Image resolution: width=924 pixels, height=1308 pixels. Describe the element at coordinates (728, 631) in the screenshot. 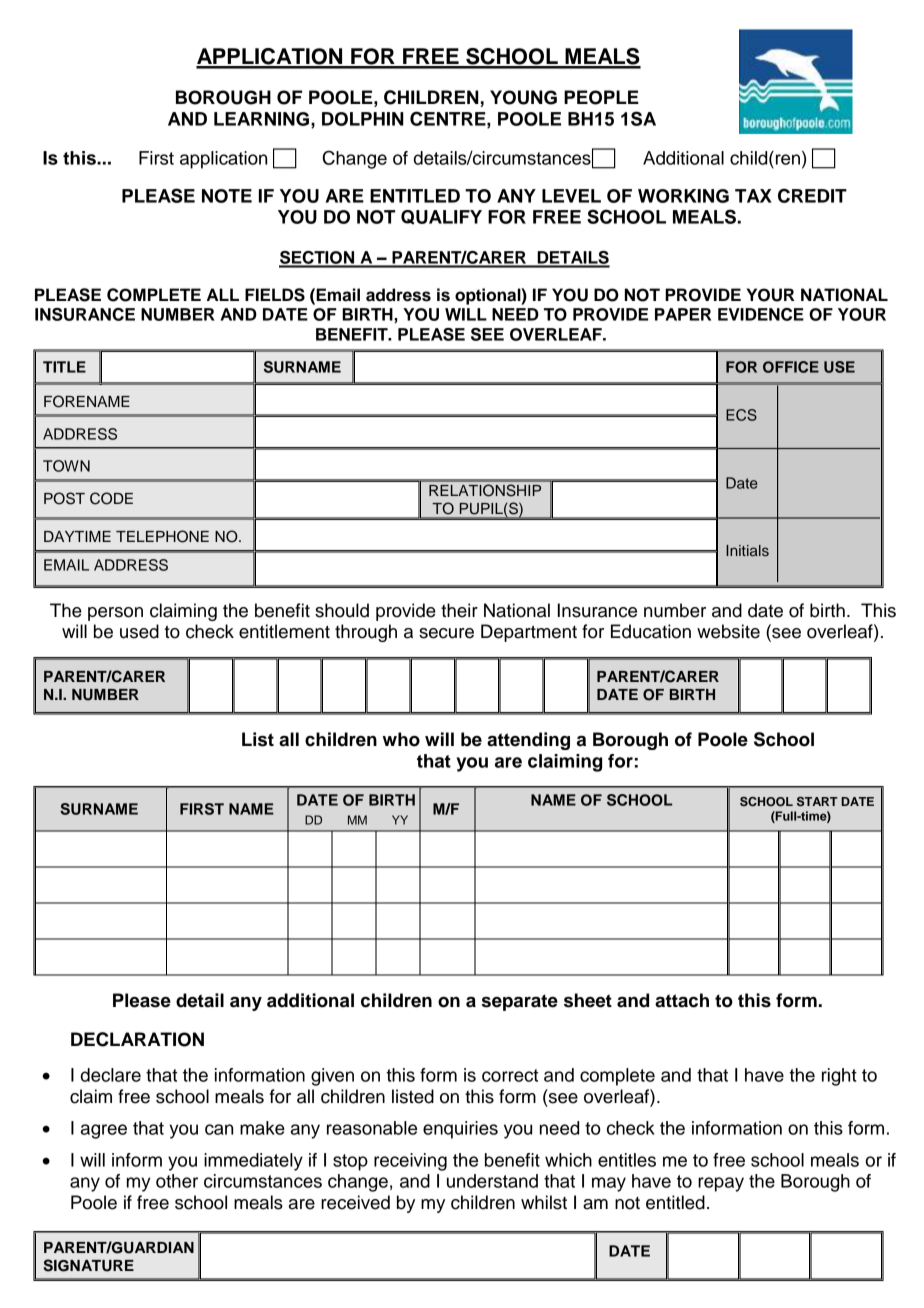

I see `website` at that location.
